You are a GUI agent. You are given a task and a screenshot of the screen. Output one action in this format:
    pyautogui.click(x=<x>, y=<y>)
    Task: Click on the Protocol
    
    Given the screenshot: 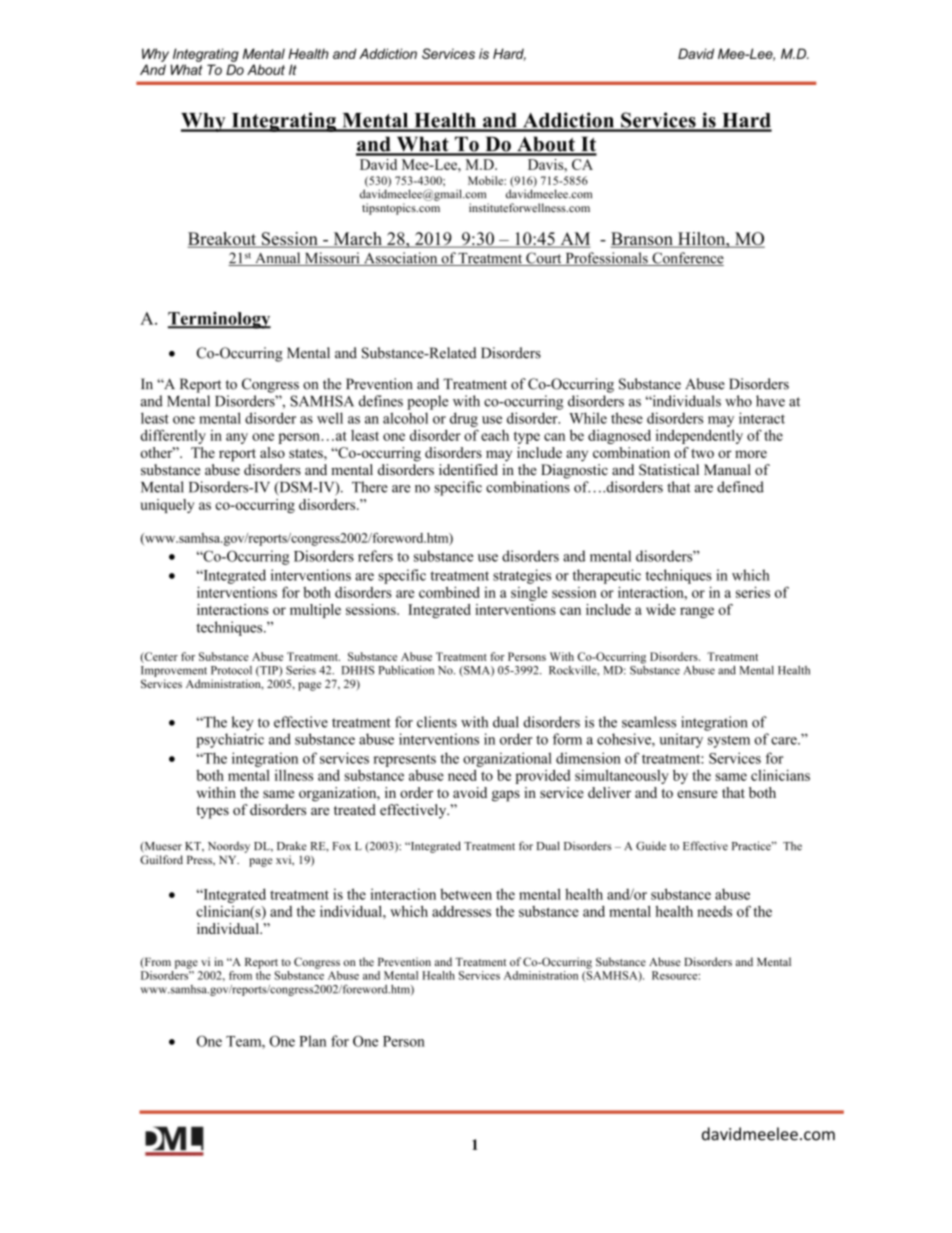 What is the action you would take?
    pyautogui.click(x=231, y=670)
